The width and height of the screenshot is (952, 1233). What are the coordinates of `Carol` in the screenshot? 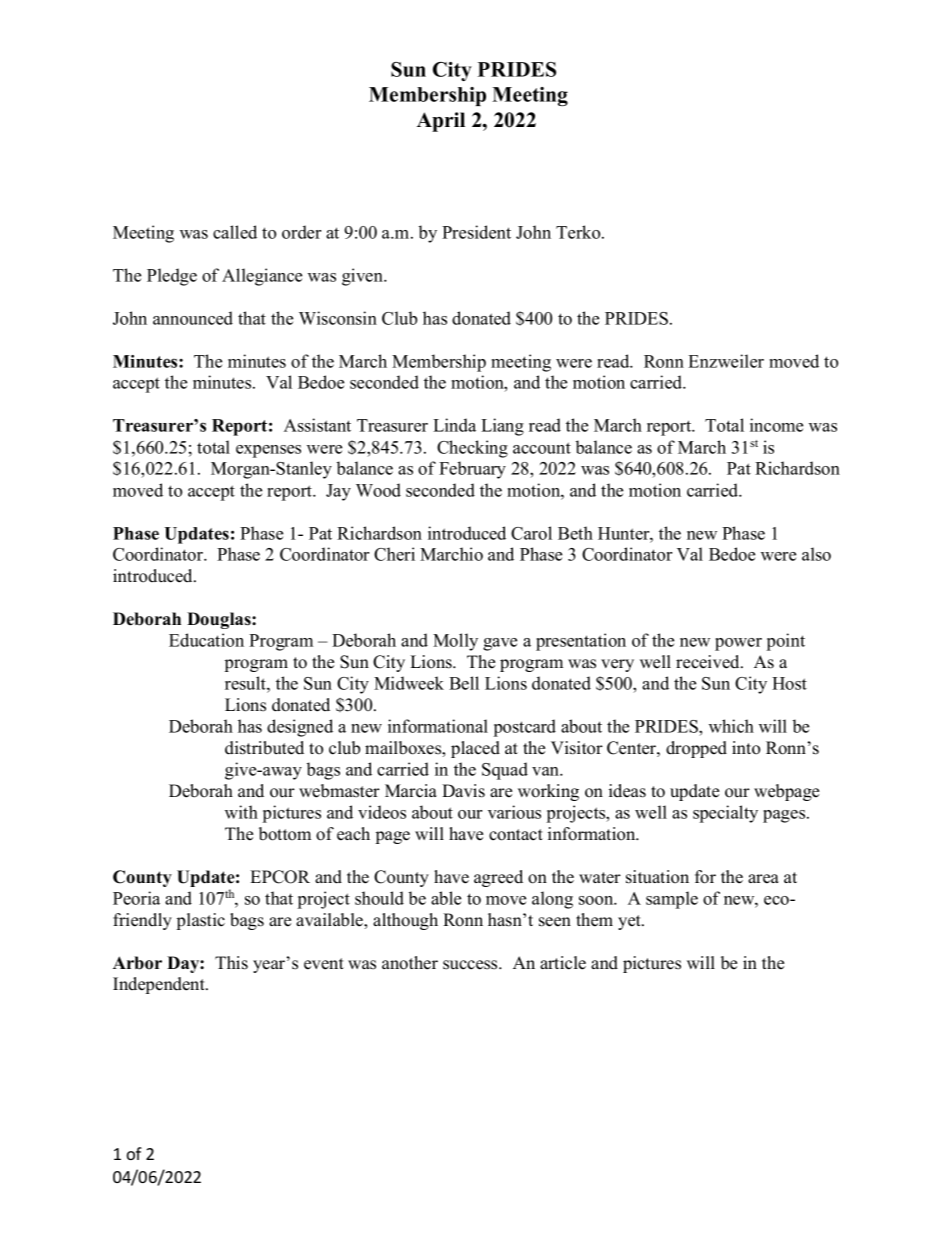 It's located at (531, 533).
